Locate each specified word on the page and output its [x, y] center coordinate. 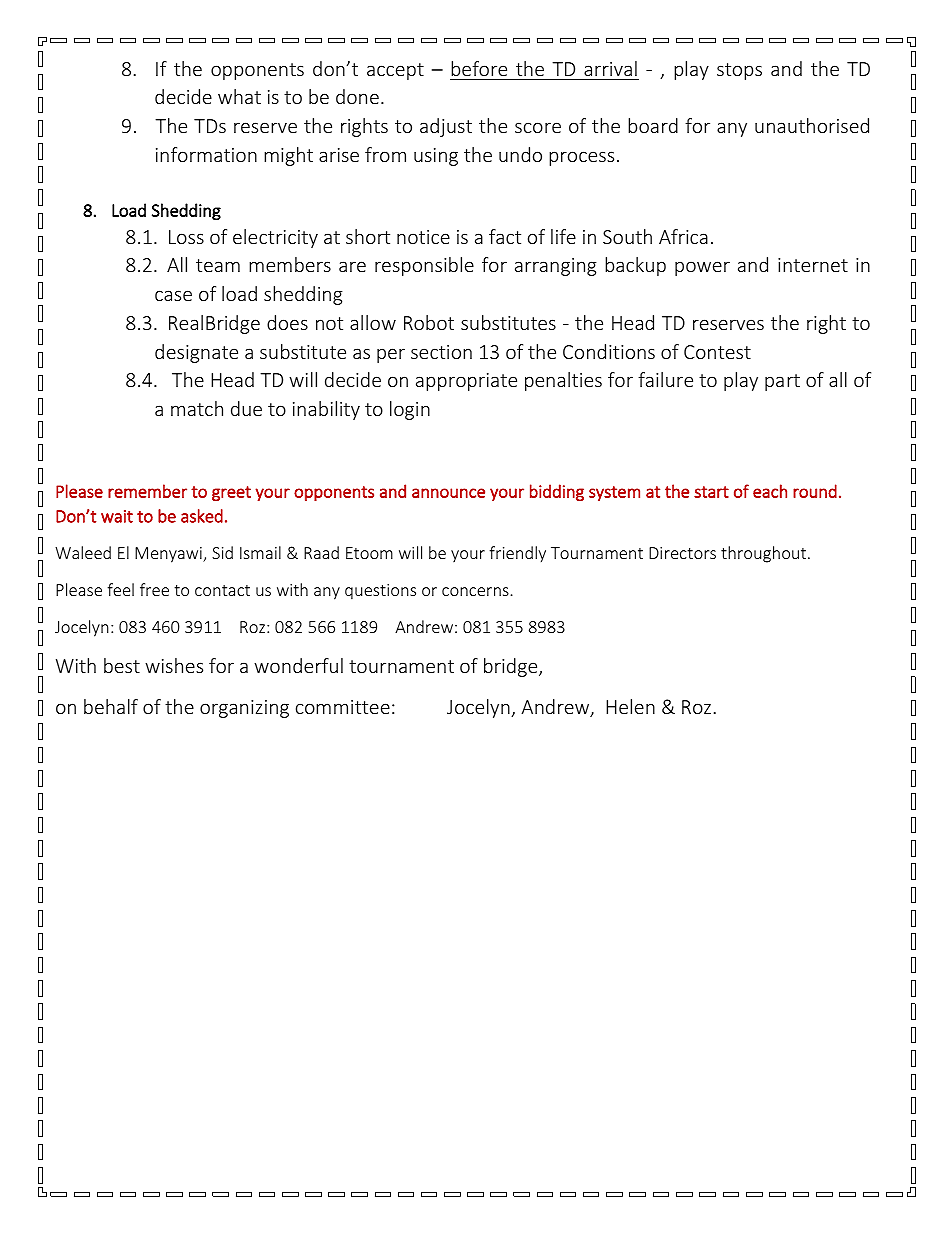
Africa [683, 236]
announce [448, 493]
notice [423, 237]
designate [196, 353]
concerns [475, 591]
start [711, 492]
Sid [222, 552]
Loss [186, 237]
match [197, 408]
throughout [765, 554]
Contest [717, 352]
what [239, 96]
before [479, 68]
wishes [174, 665]
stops [739, 71]
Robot [429, 322]
